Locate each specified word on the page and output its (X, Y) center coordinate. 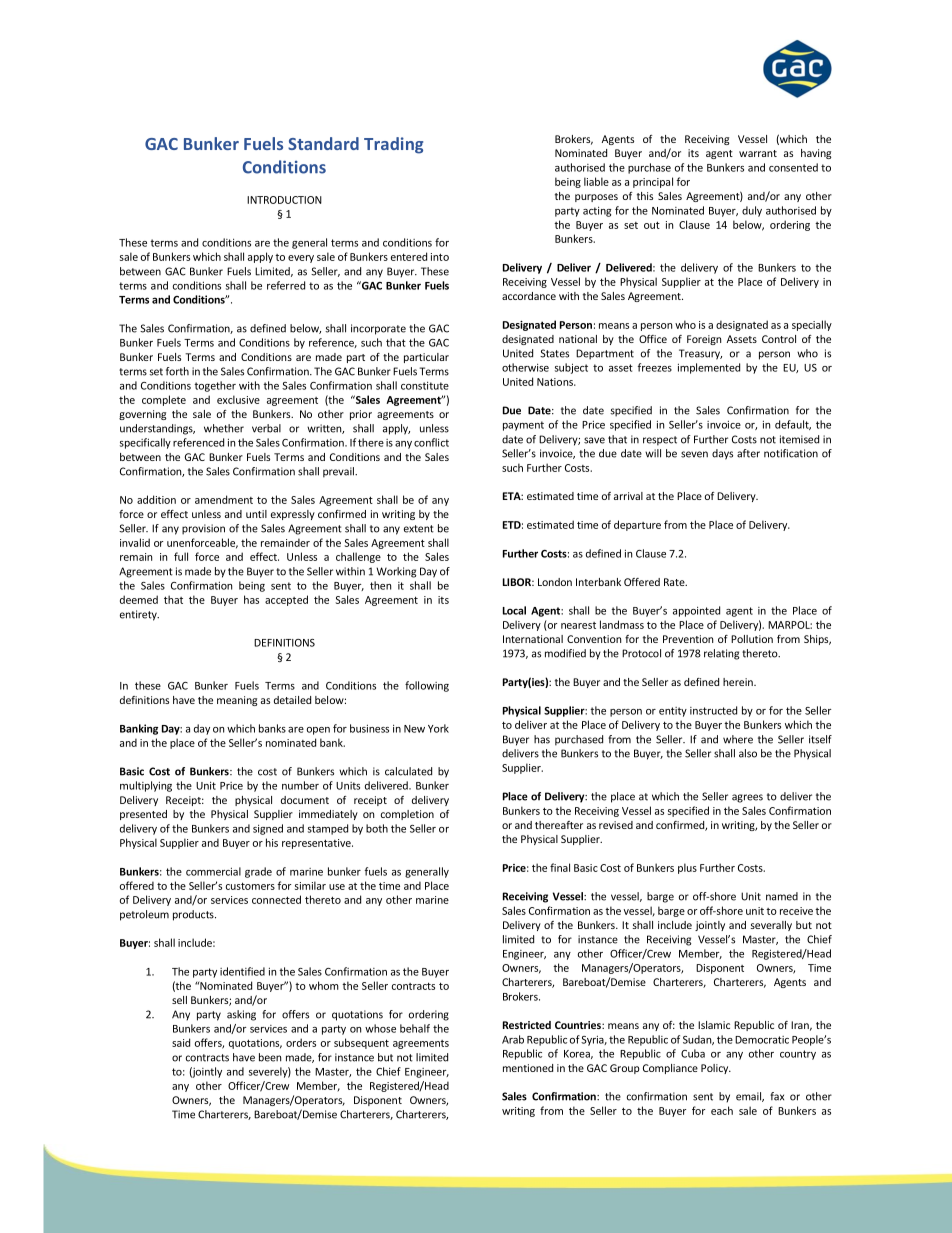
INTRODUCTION (284, 200)
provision (203, 529)
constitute (425, 385)
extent (419, 529)
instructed (713, 710)
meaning (237, 701)
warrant (758, 153)
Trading (393, 145)
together (215, 386)
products (194, 915)
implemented (709, 368)
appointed (696, 611)
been (270, 1057)
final (560, 867)
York (438, 728)
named (782, 896)
